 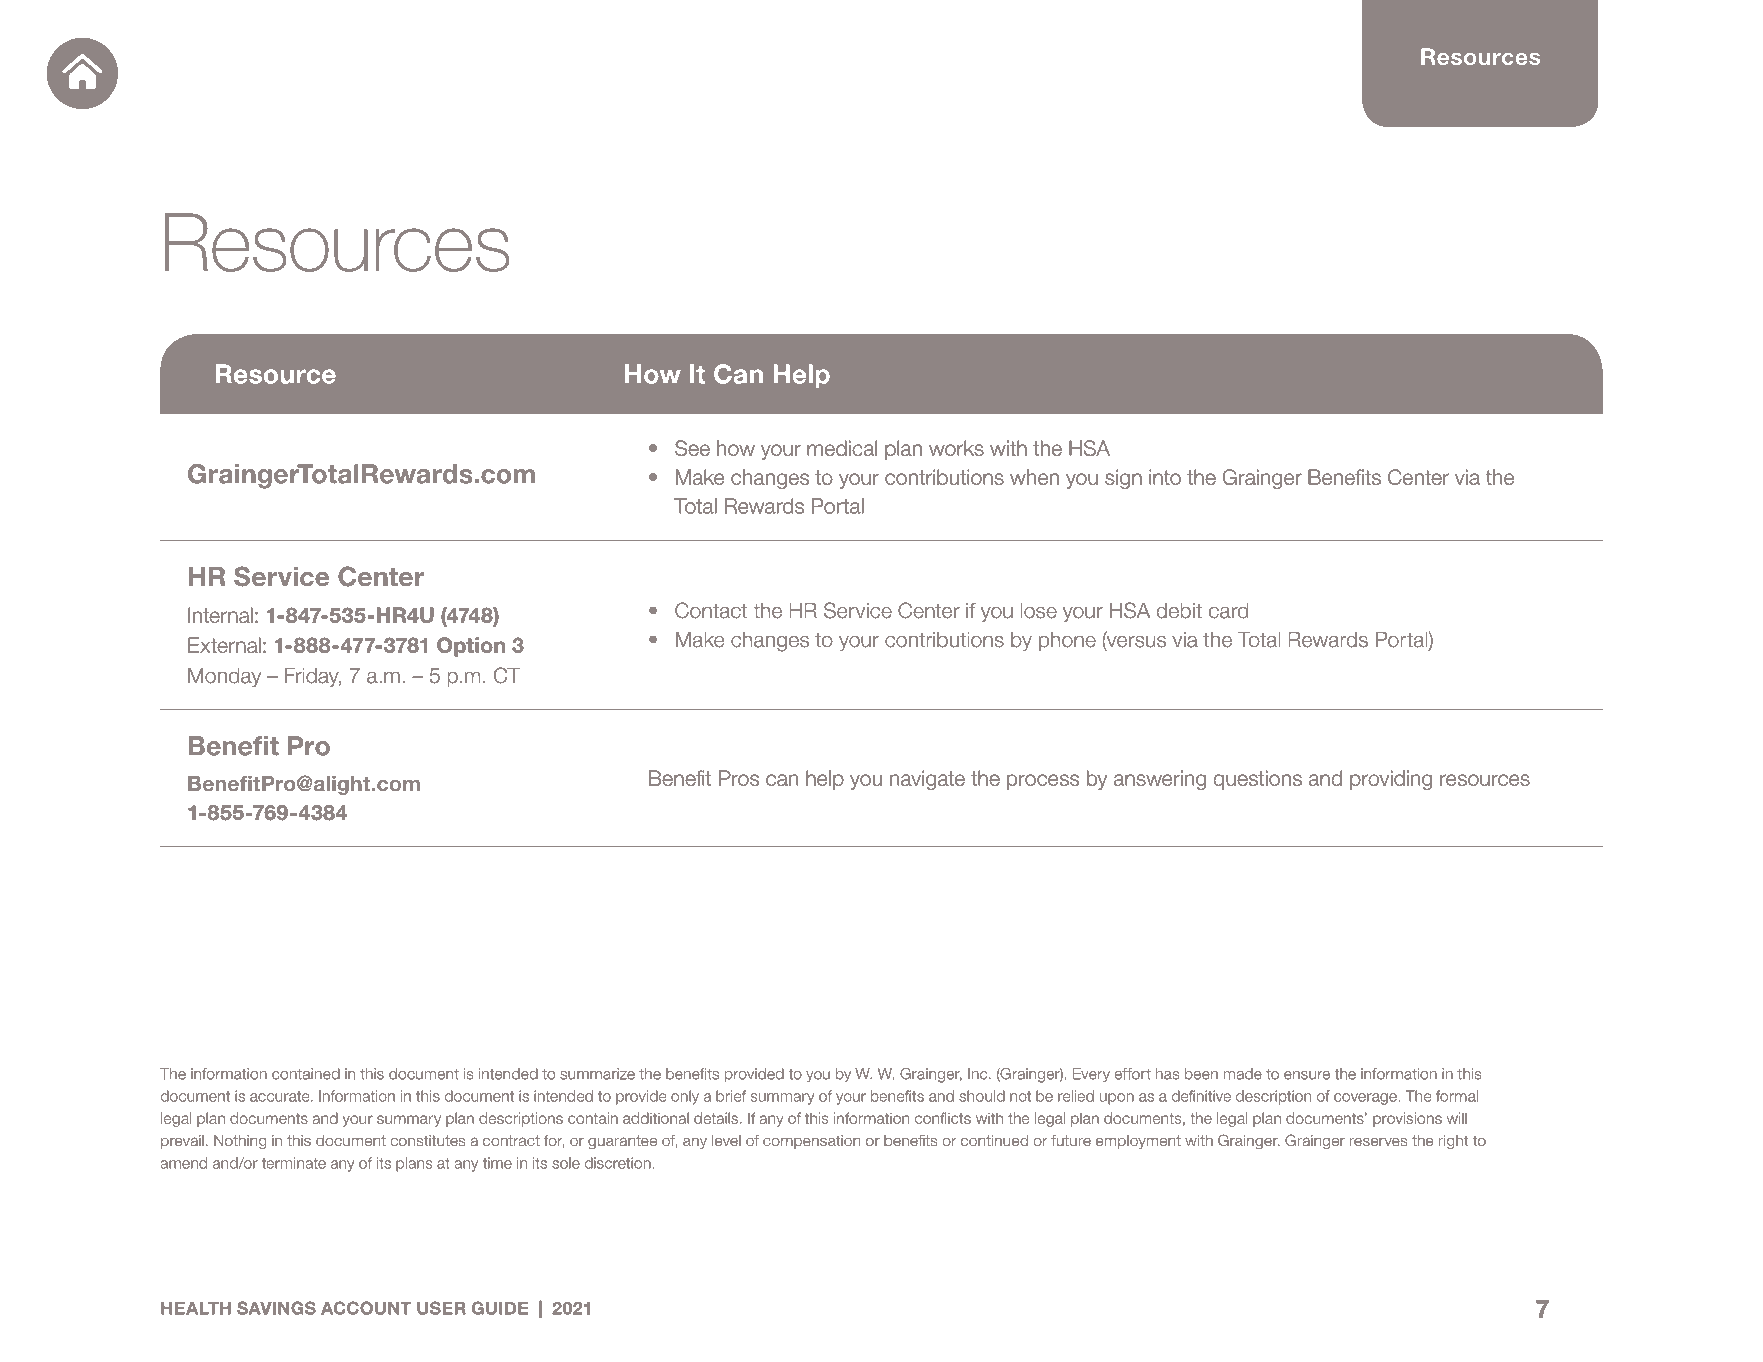 I want to click on medical, so click(x=842, y=448).
